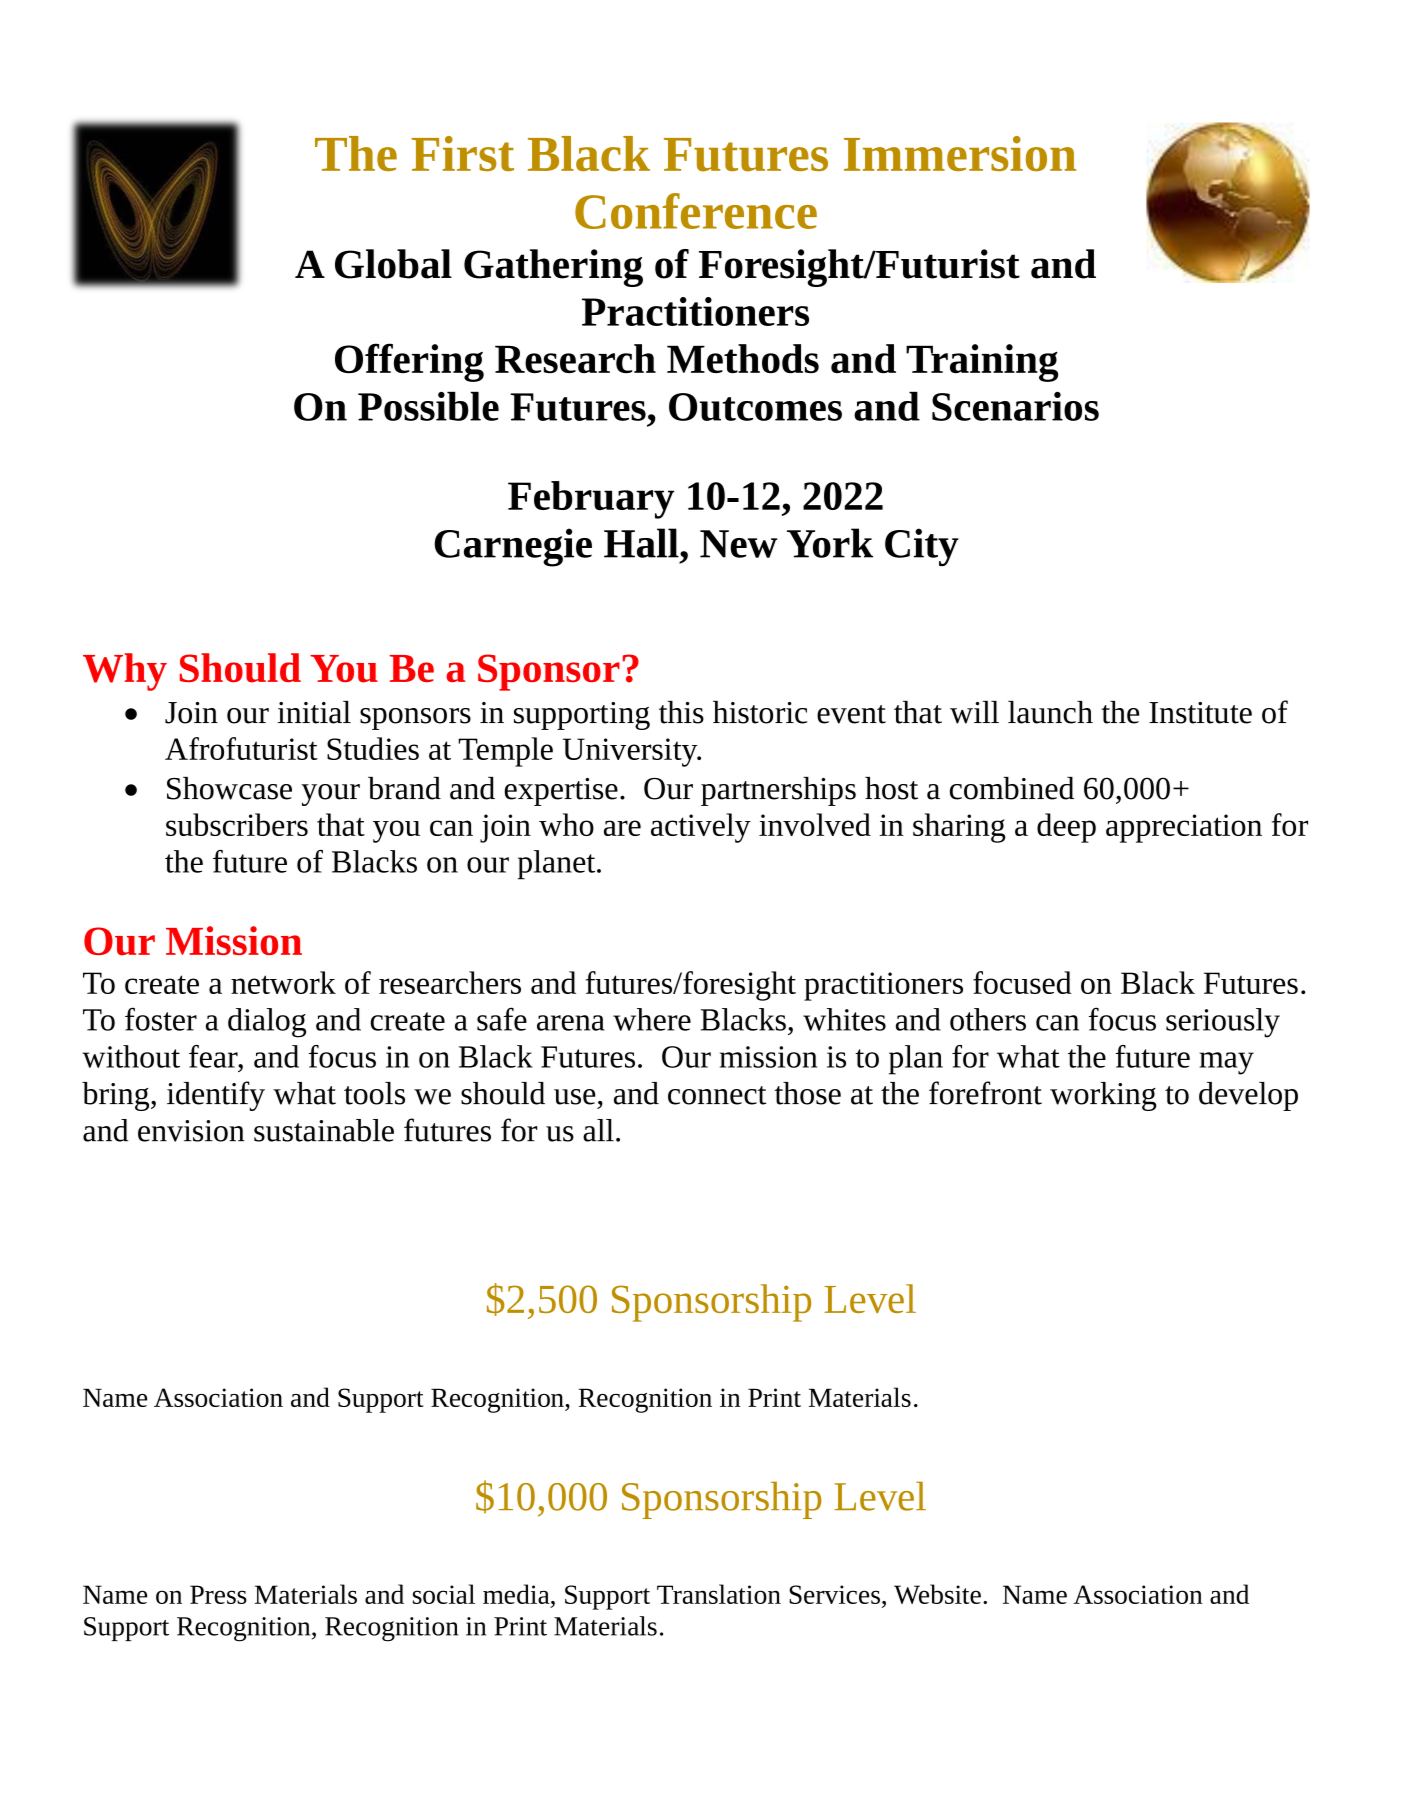 The width and height of the screenshot is (1401, 1813). Describe the element at coordinates (1050, 712) in the screenshot. I see `launch` at that location.
